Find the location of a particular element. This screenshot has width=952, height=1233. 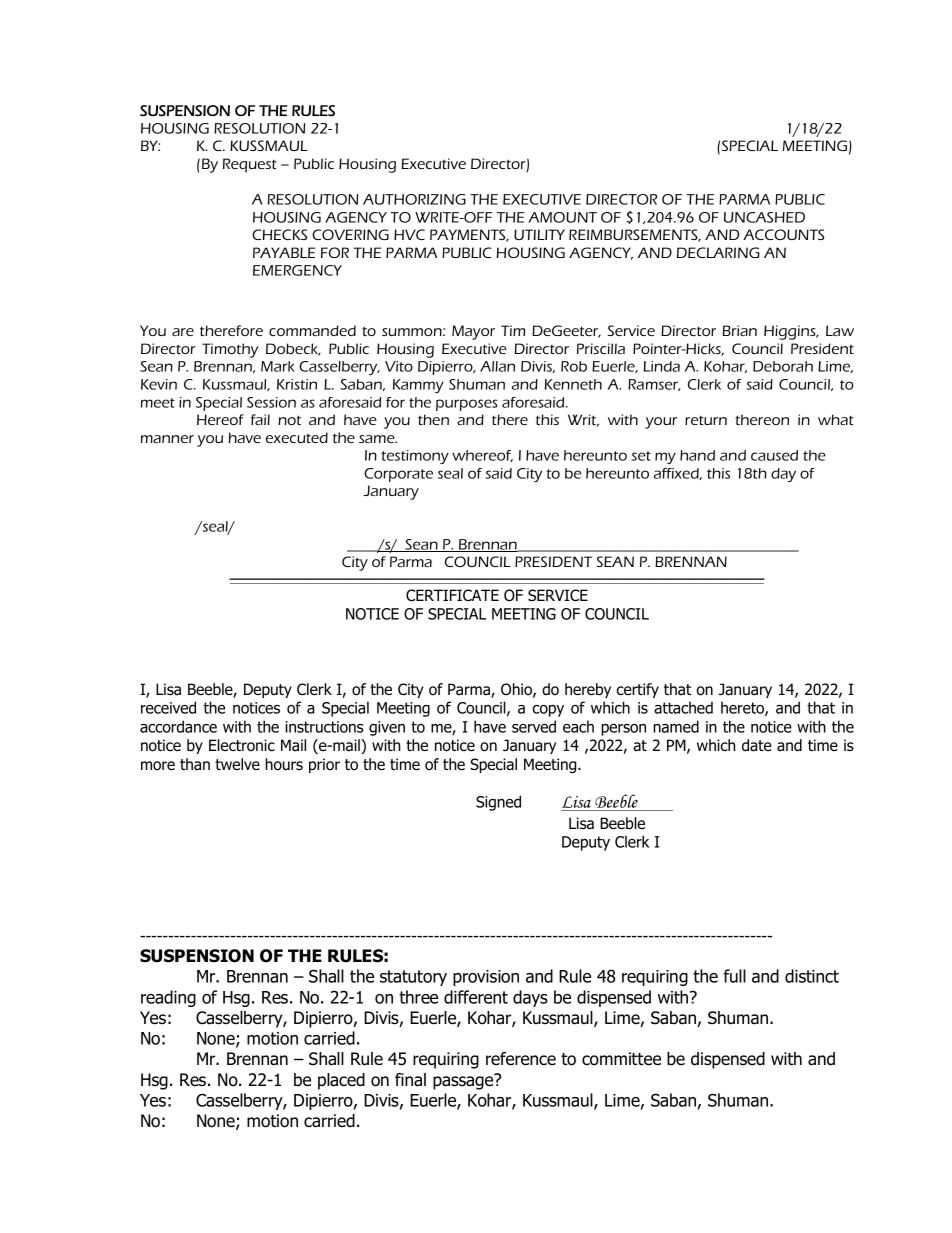

Request is located at coordinates (250, 165).
